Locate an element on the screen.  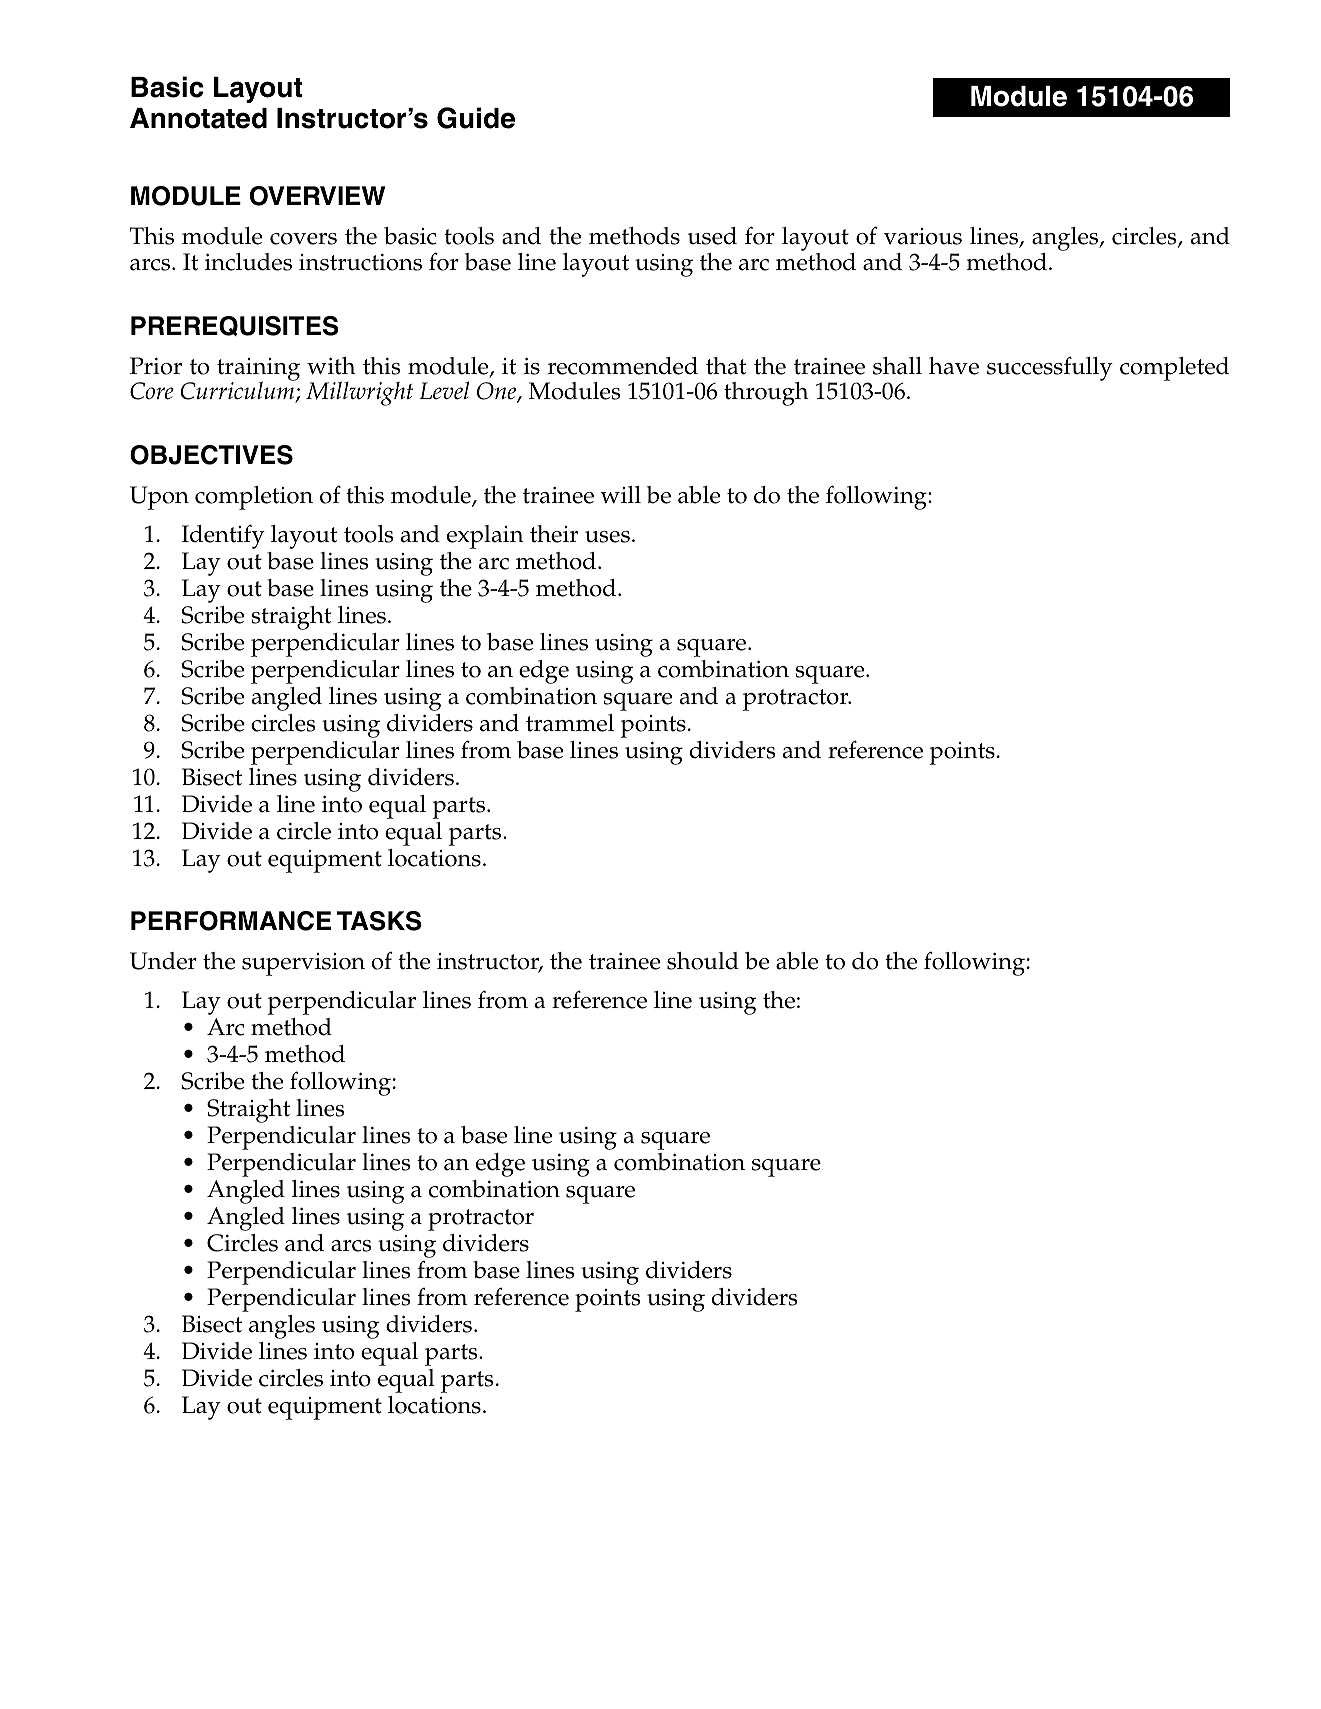
should is located at coordinates (703, 961).
